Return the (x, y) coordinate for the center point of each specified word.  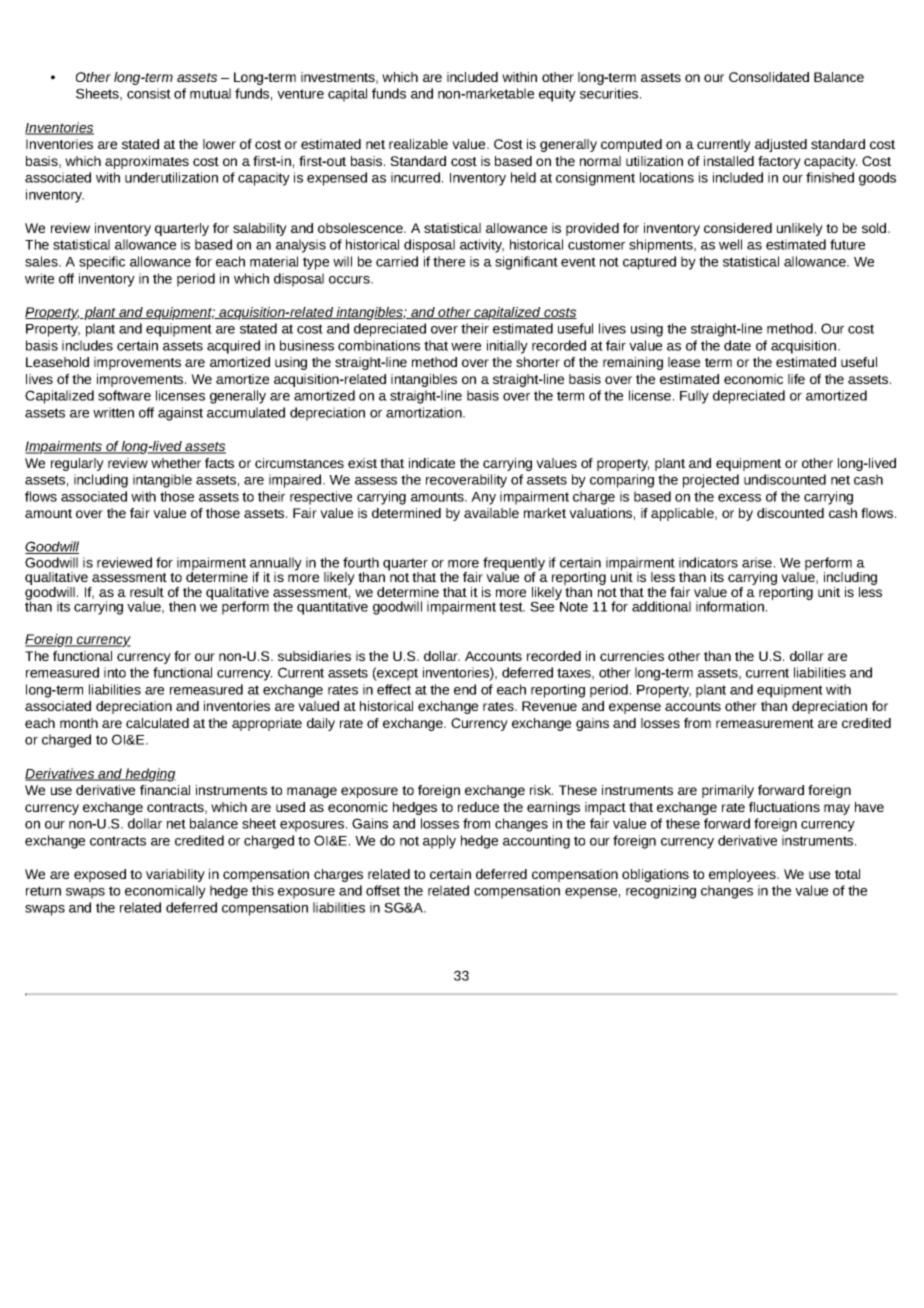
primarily (728, 791)
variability (175, 875)
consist (149, 93)
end (465, 689)
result (147, 592)
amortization (425, 412)
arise (757, 562)
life (796, 379)
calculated (157, 723)
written (113, 412)
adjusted (781, 145)
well (730, 244)
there (449, 261)
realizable (418, 144)
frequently (514, 565)
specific (102, 263)
